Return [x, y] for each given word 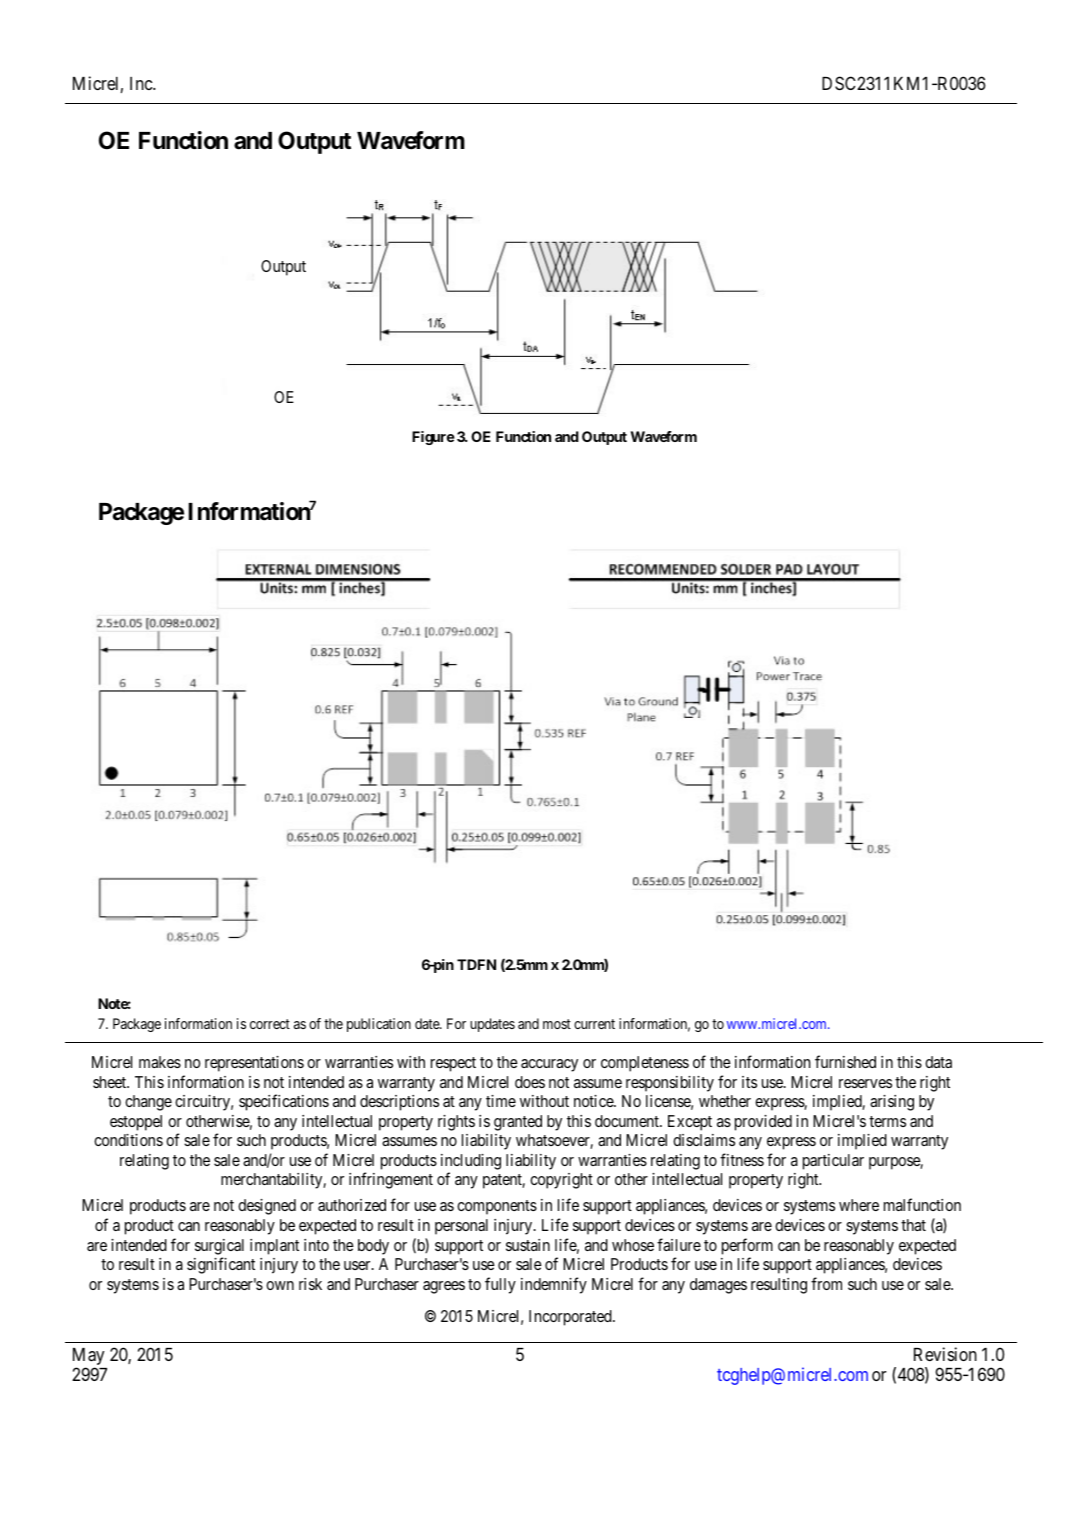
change [148, 1103]
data [938, 1062]
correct [270, 1024]
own [280, 1285]
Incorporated [571, 1318]
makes [160, 1062]
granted [518, 1123]
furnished [845, 1061]
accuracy [549, 1065]
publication [379, 1025]
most [557, 1024]
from [826, 1283]
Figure [433, 438]
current [594, 1024]
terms [887, 1121]
